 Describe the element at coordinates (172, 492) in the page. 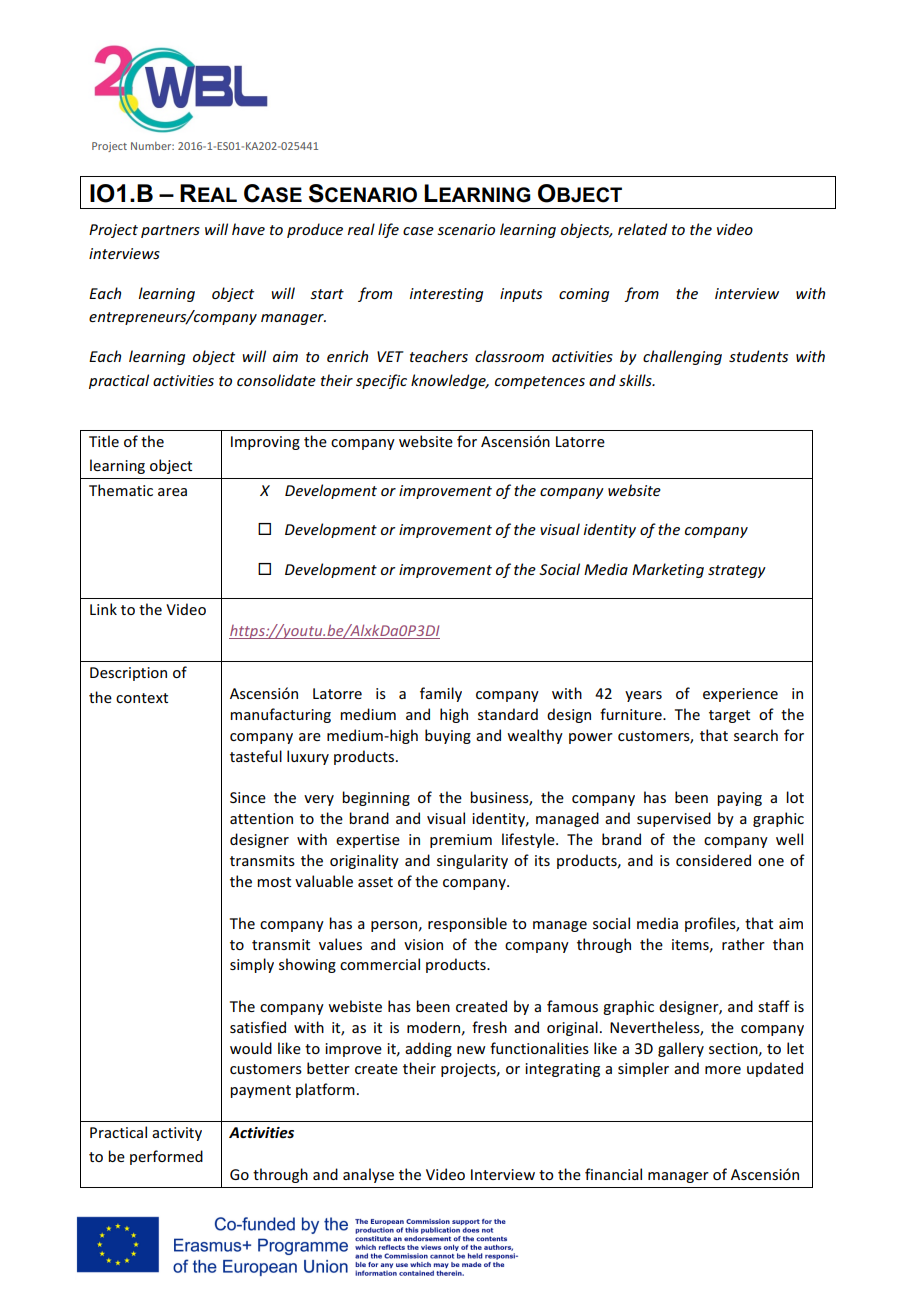

I see `area` at that location.
